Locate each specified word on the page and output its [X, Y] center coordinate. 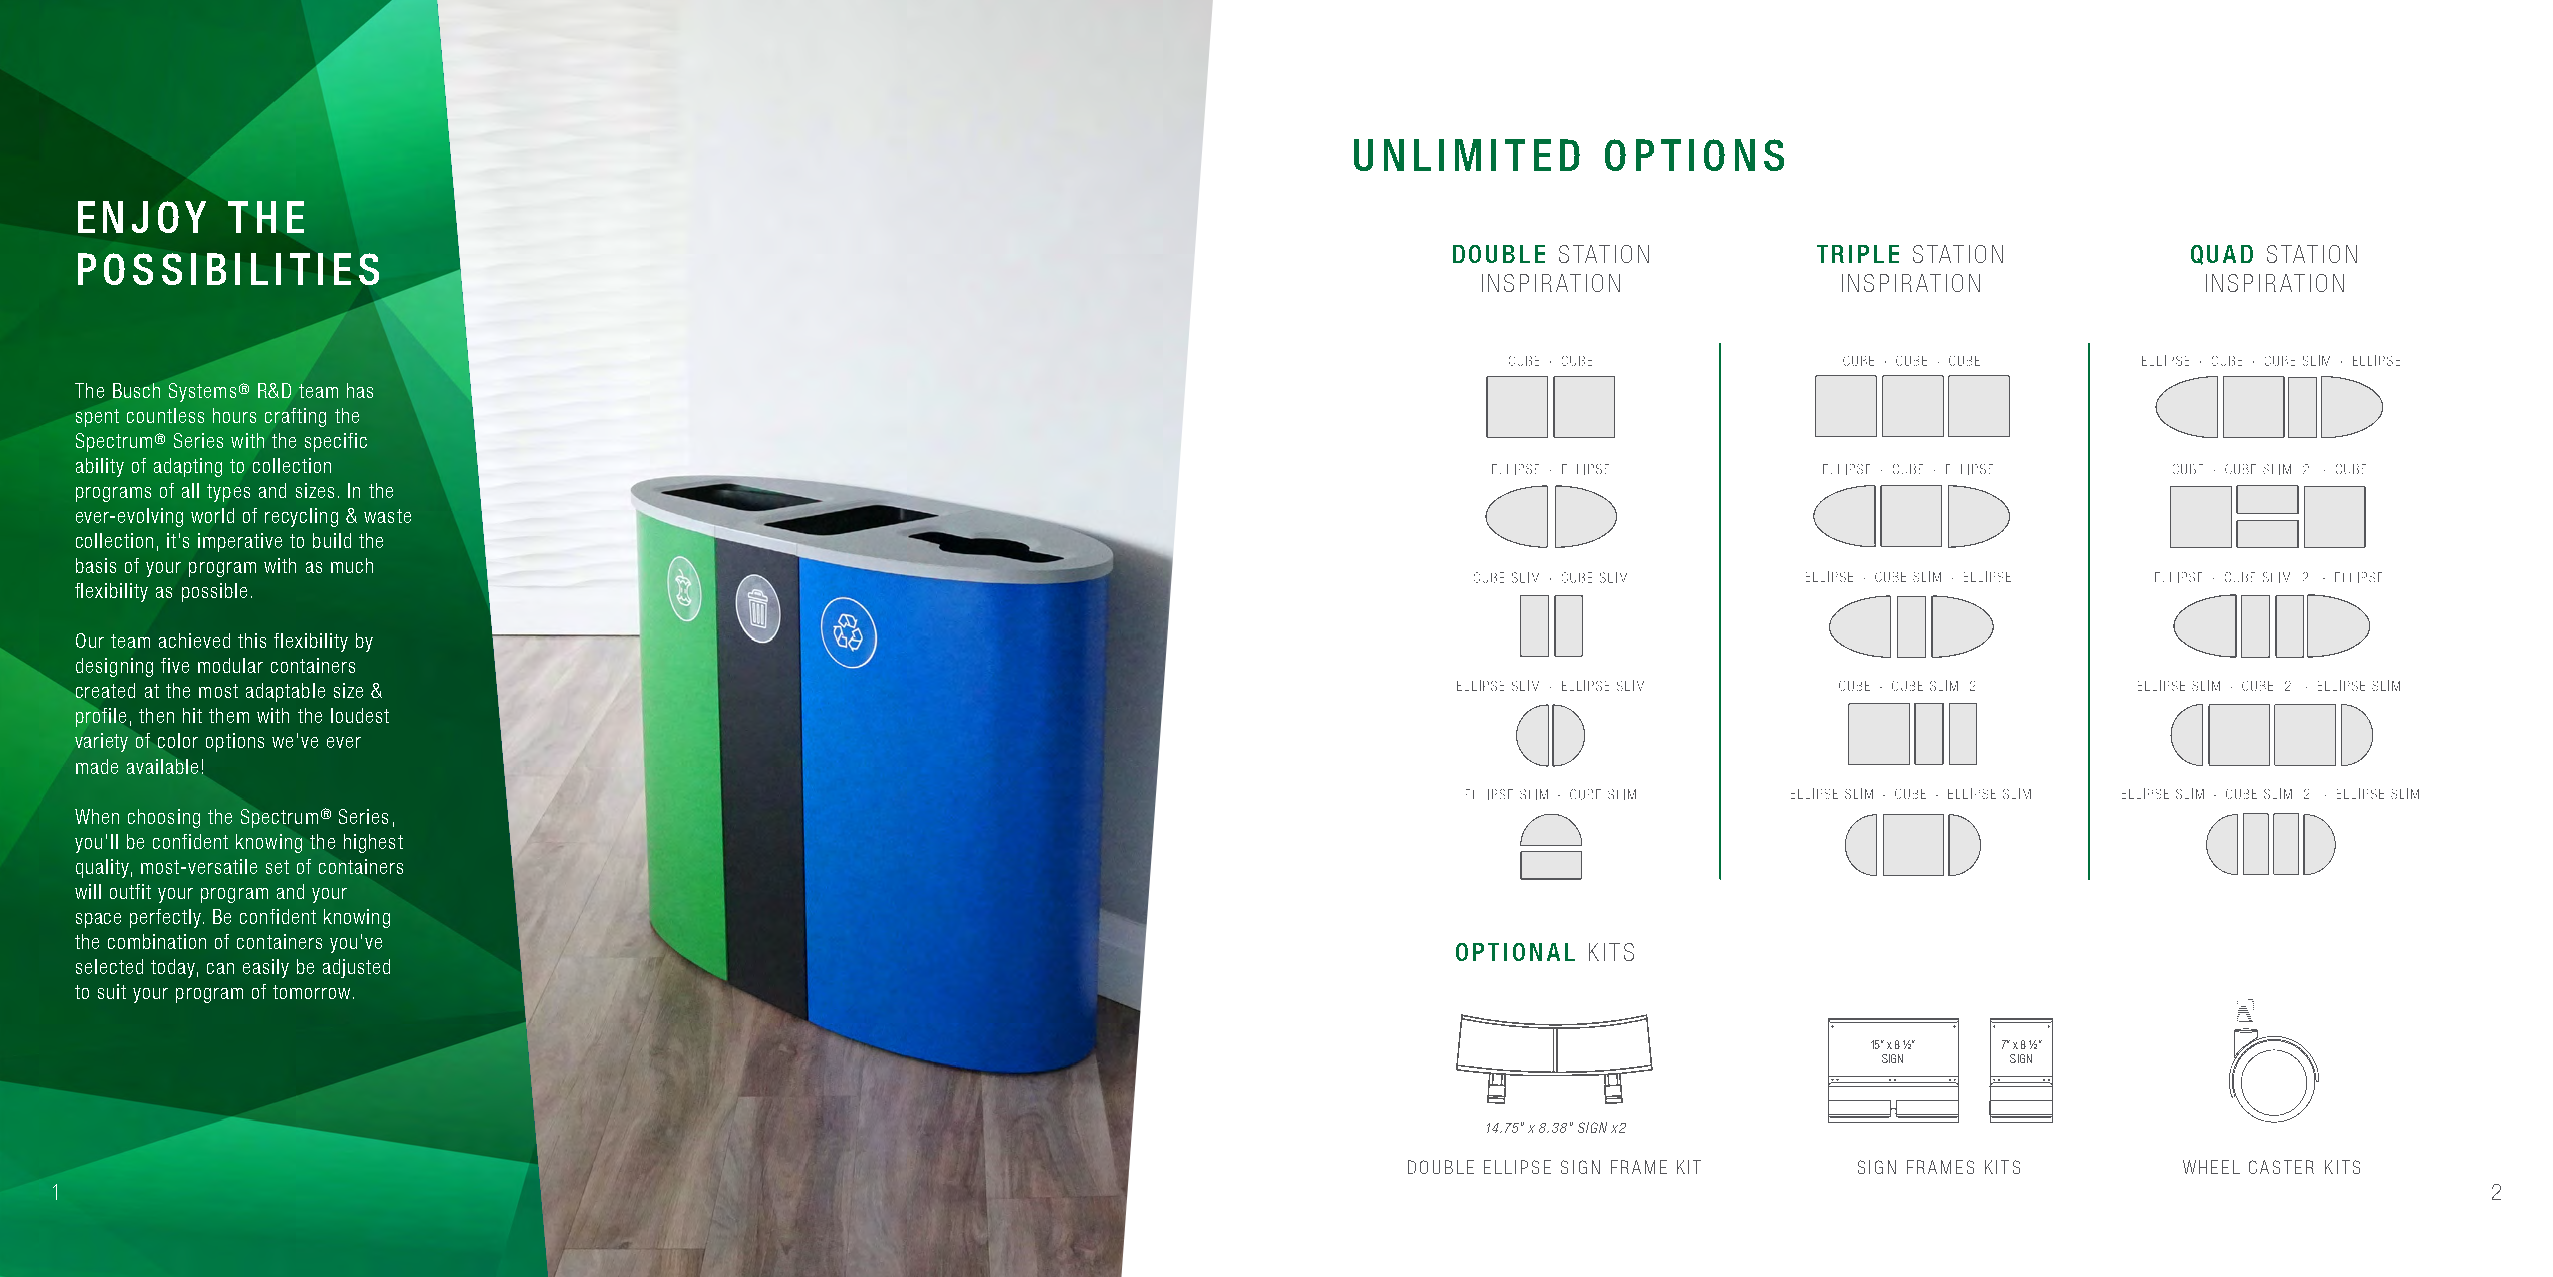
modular [230, 665]
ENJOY [142, 217]
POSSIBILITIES [228, 269]
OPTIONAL [1515, 952]
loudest [360, 715]
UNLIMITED [1467, 155]
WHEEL [2211, 1167]
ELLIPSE [1517, 1167]
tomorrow [311, 992]
